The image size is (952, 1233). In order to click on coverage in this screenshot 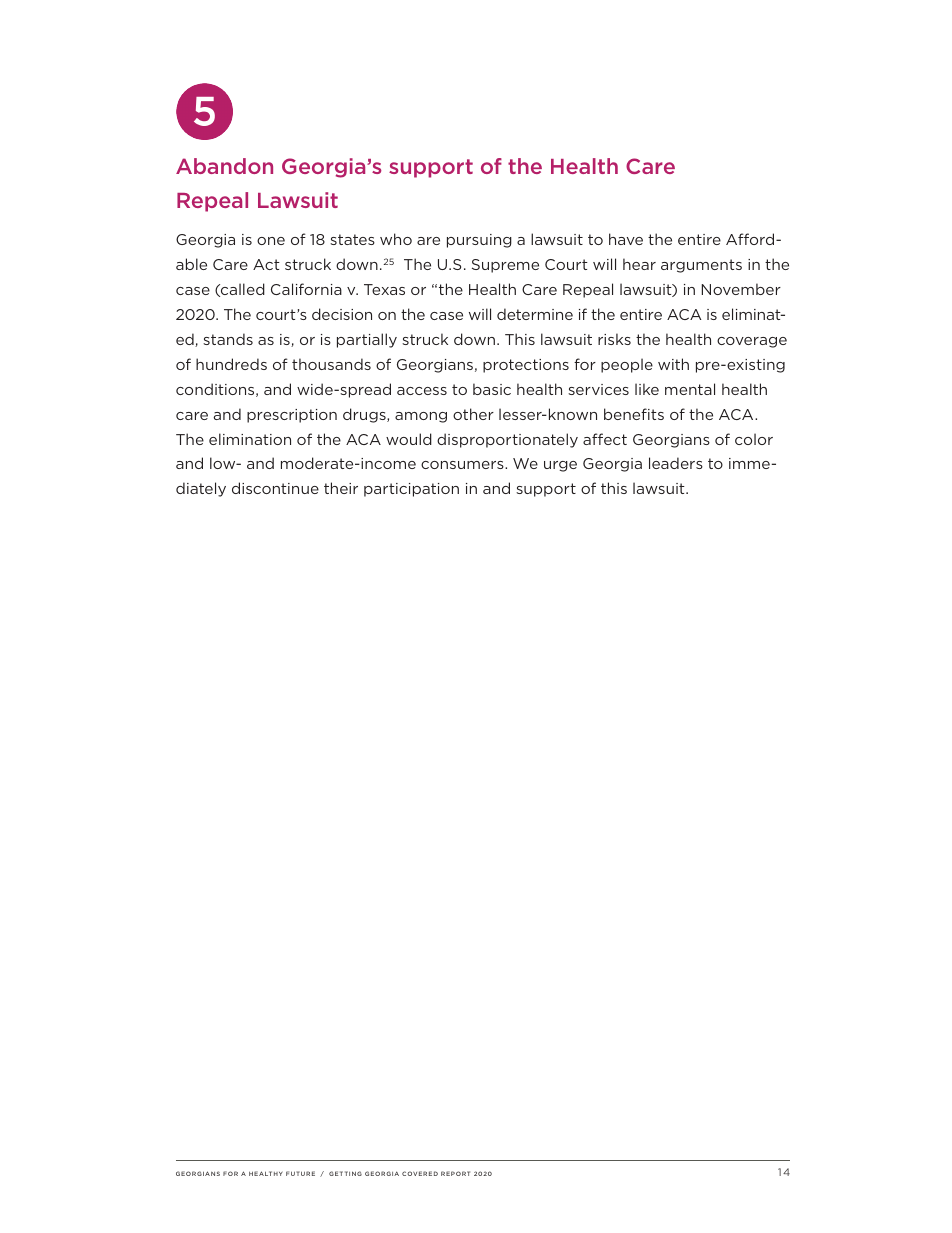, I will do `click(752, 342)`.
